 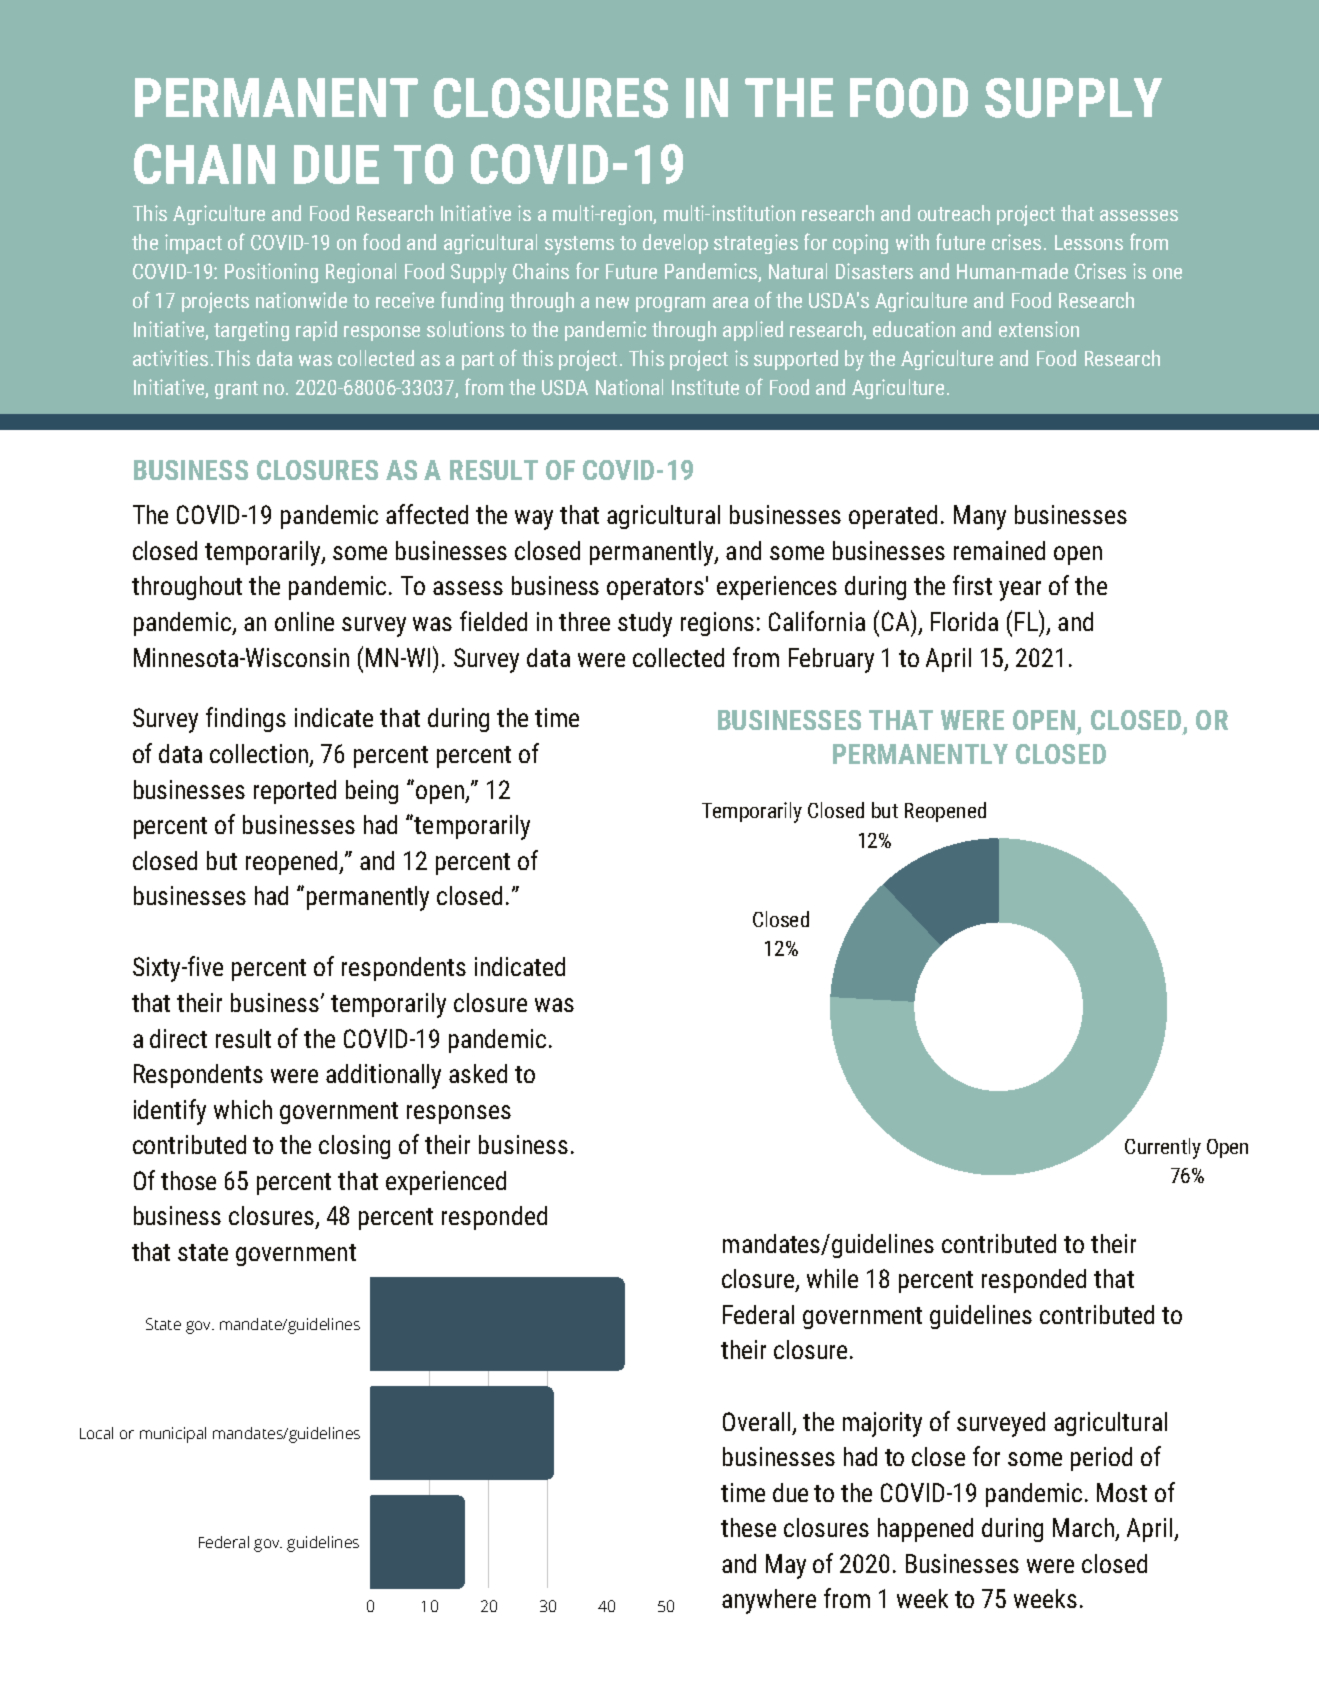 I want to click on municipal, so click(x=173, y=1435).
